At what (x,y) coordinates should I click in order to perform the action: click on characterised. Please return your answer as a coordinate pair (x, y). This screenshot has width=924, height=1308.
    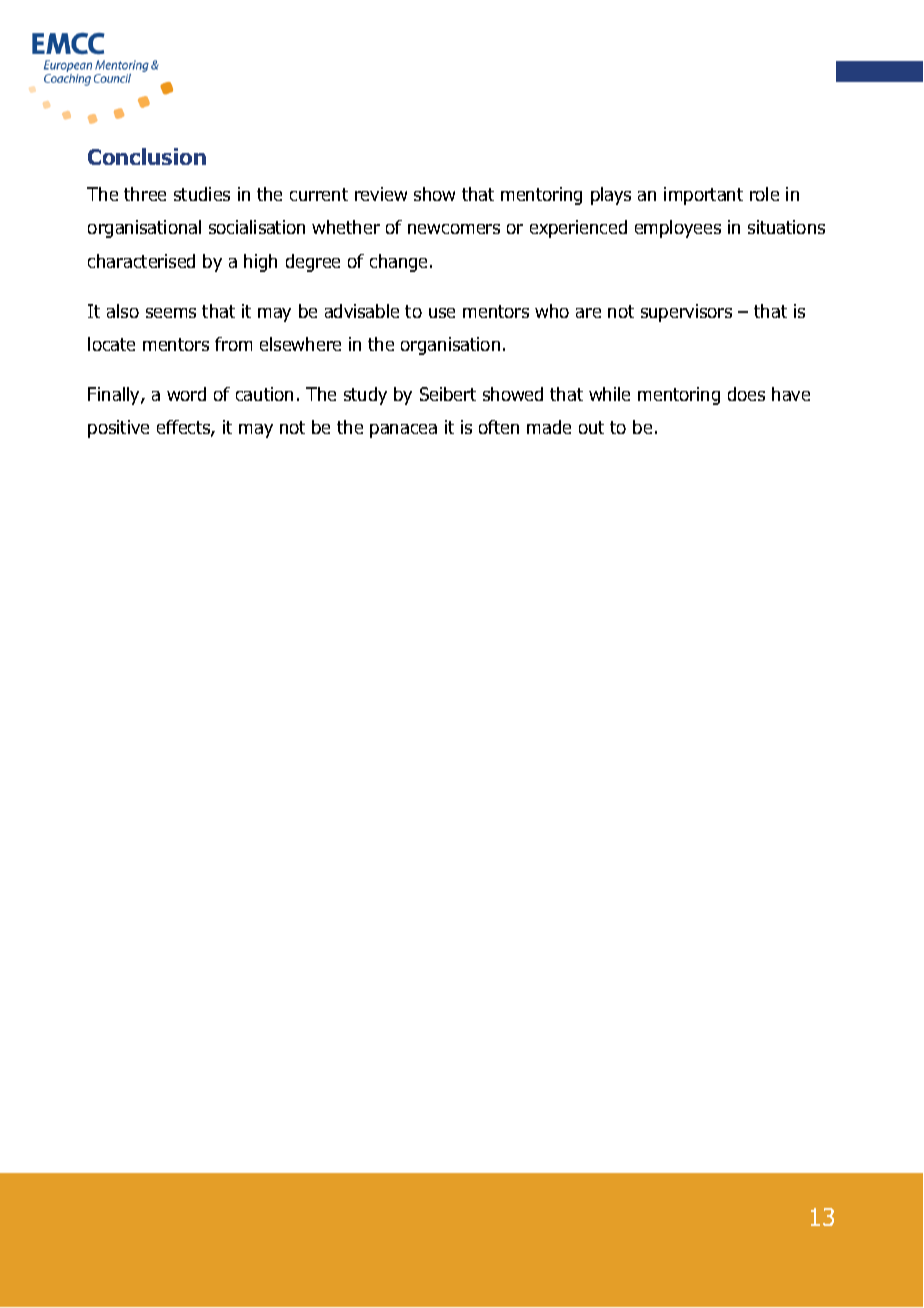
    Looking at the image, I should click on (141, 261).
